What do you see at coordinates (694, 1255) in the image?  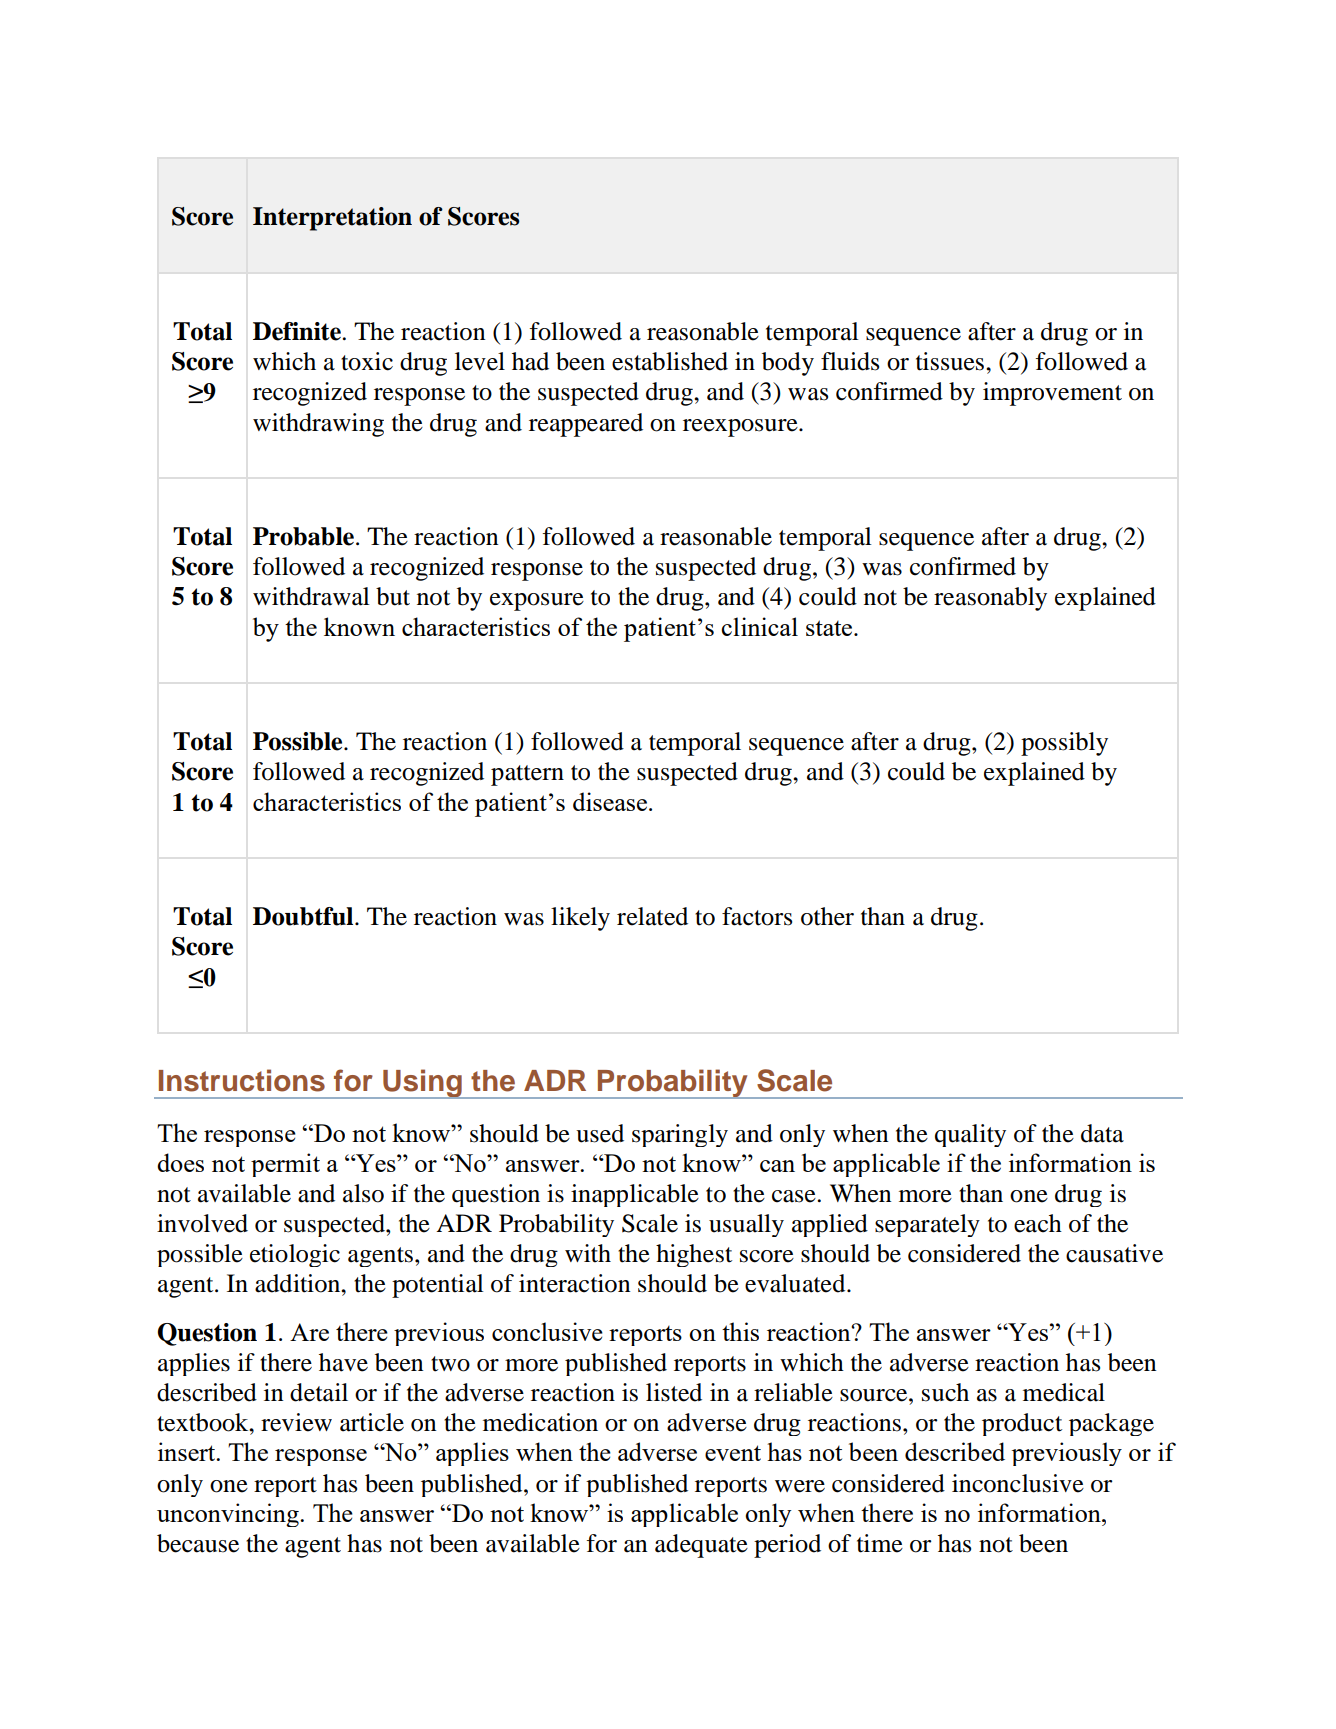 I see `highest` at bounding box center [694, 1255].
